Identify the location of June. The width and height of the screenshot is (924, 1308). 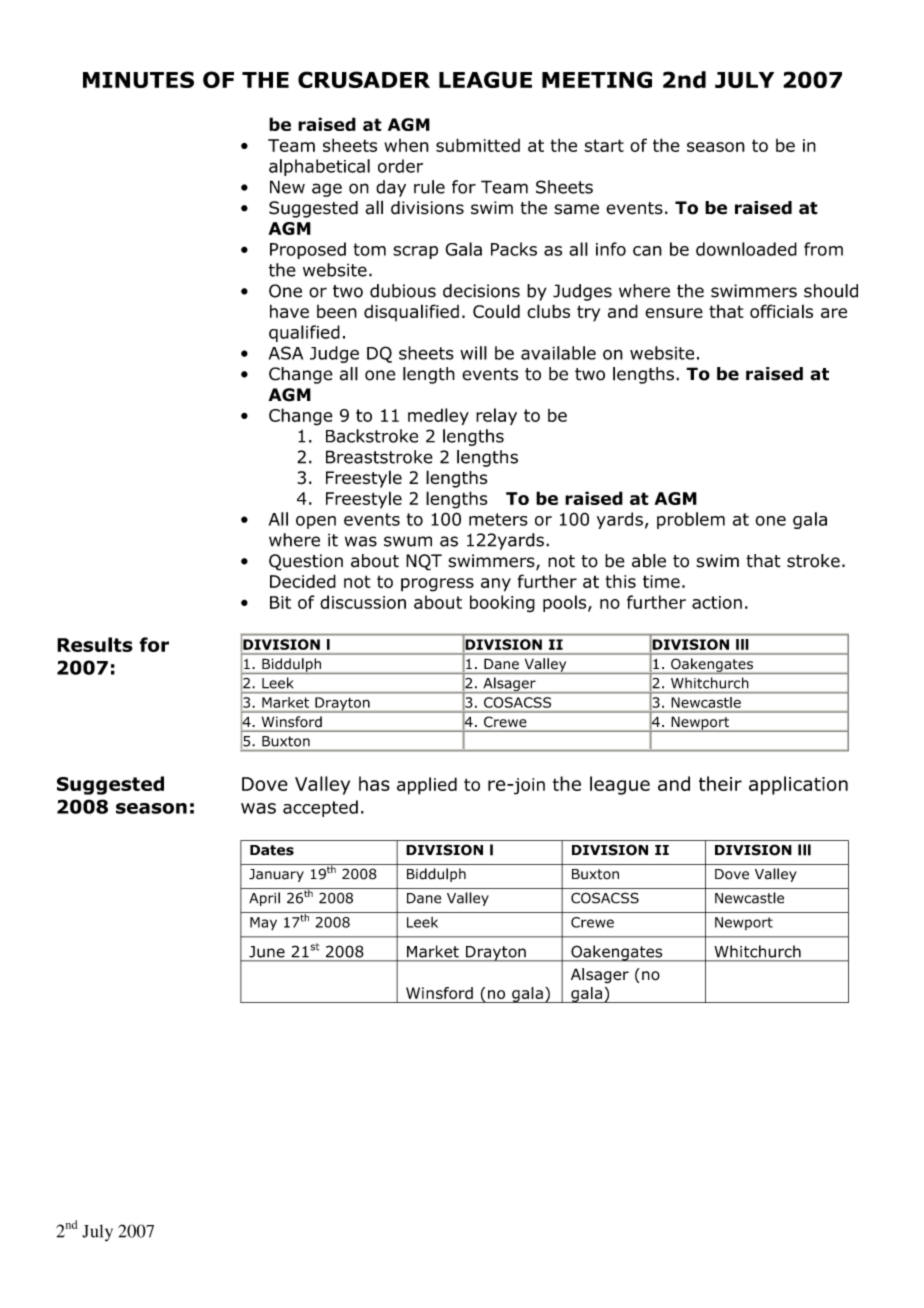
(267, 952).
